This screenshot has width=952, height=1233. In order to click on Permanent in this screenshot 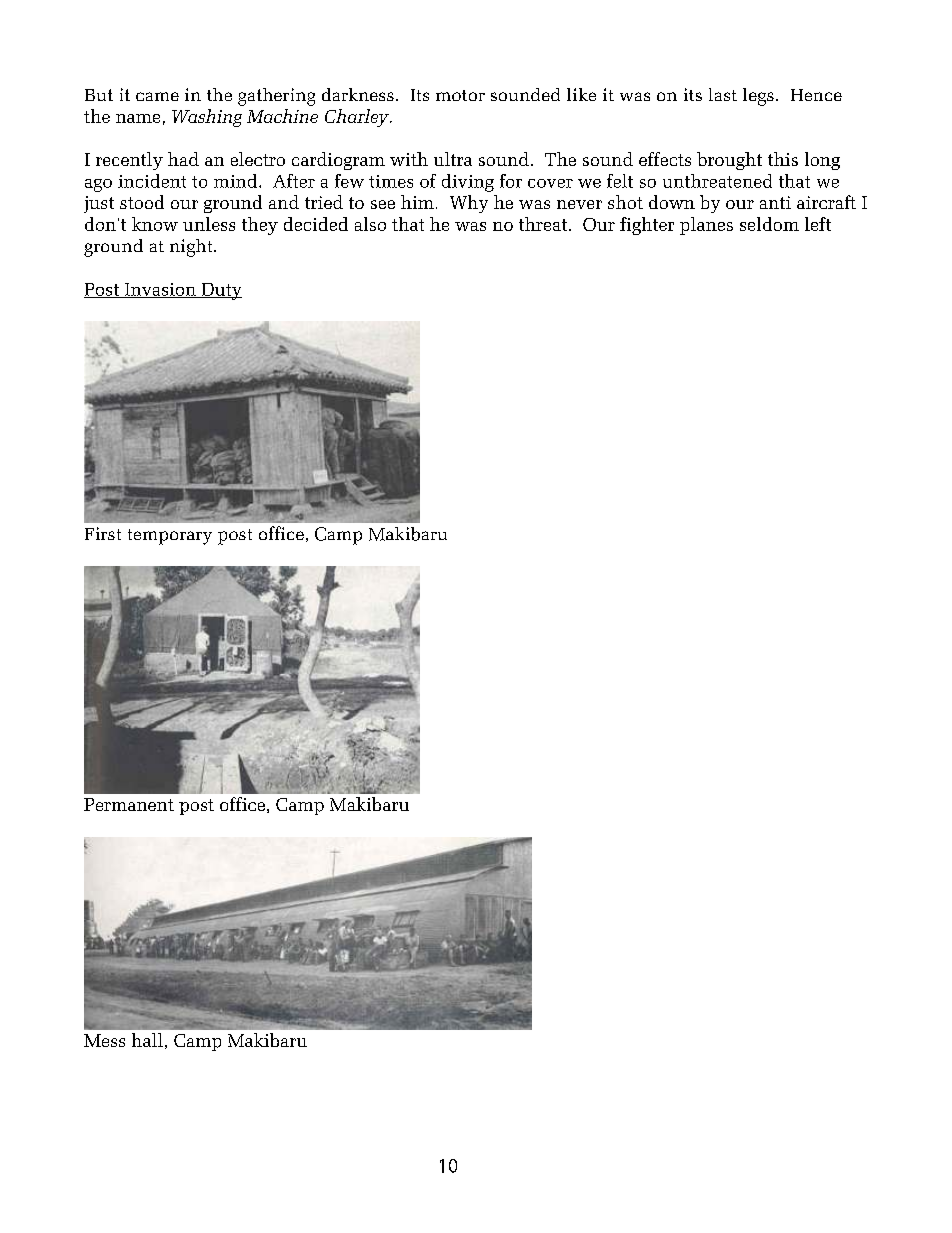, I will do `click(129, 804)`.
